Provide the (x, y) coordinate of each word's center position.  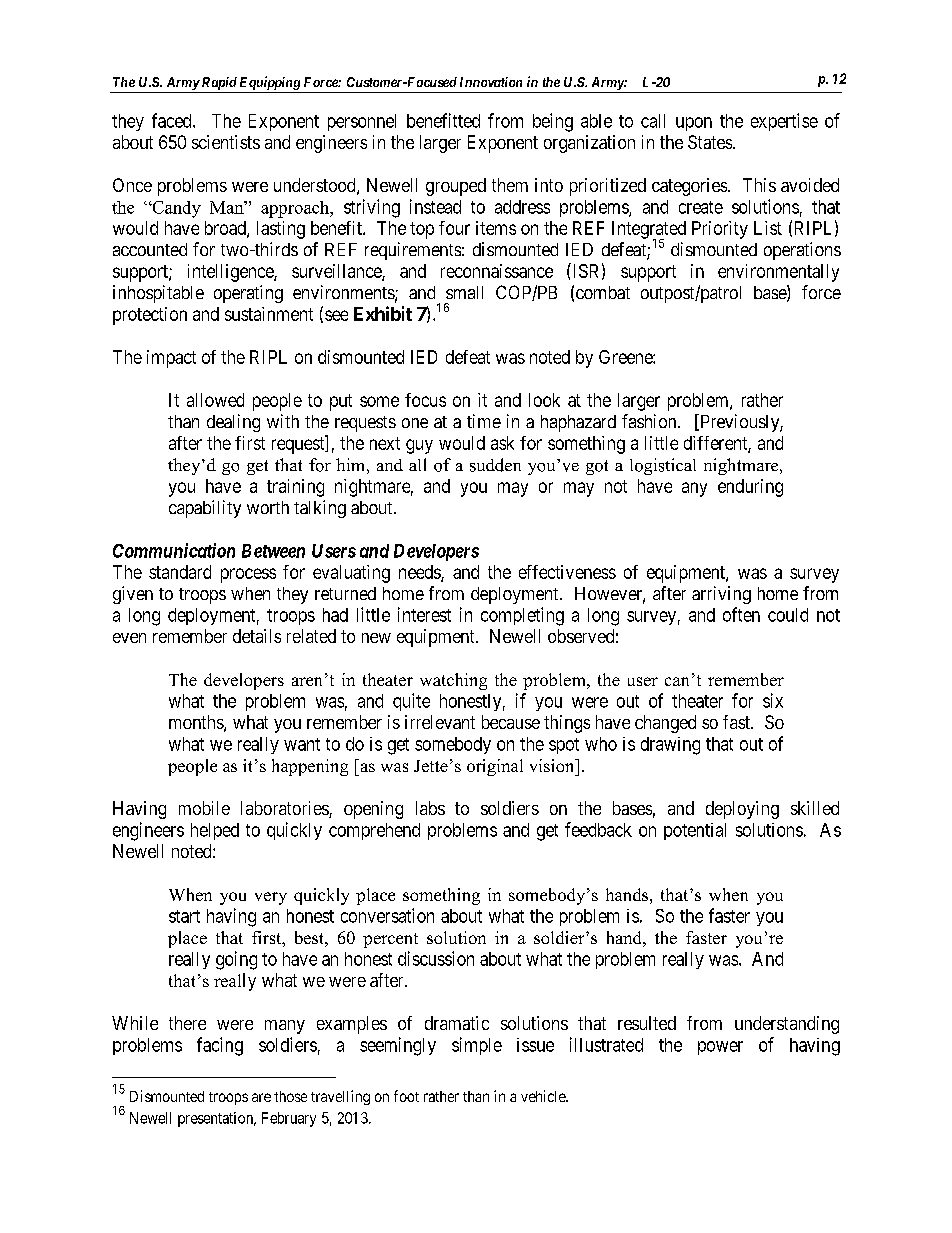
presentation (217, 1119)
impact (171, 359)
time (484, 421)
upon (694, 124)
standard (180, 572)
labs (430, 808)
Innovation (491, 82)
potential (695, 831)
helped (215, 831)
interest (424, 614)
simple (477, 1046)
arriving (721, 595)
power (720, 1048)
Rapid (218, 85)
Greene (626, 357)
